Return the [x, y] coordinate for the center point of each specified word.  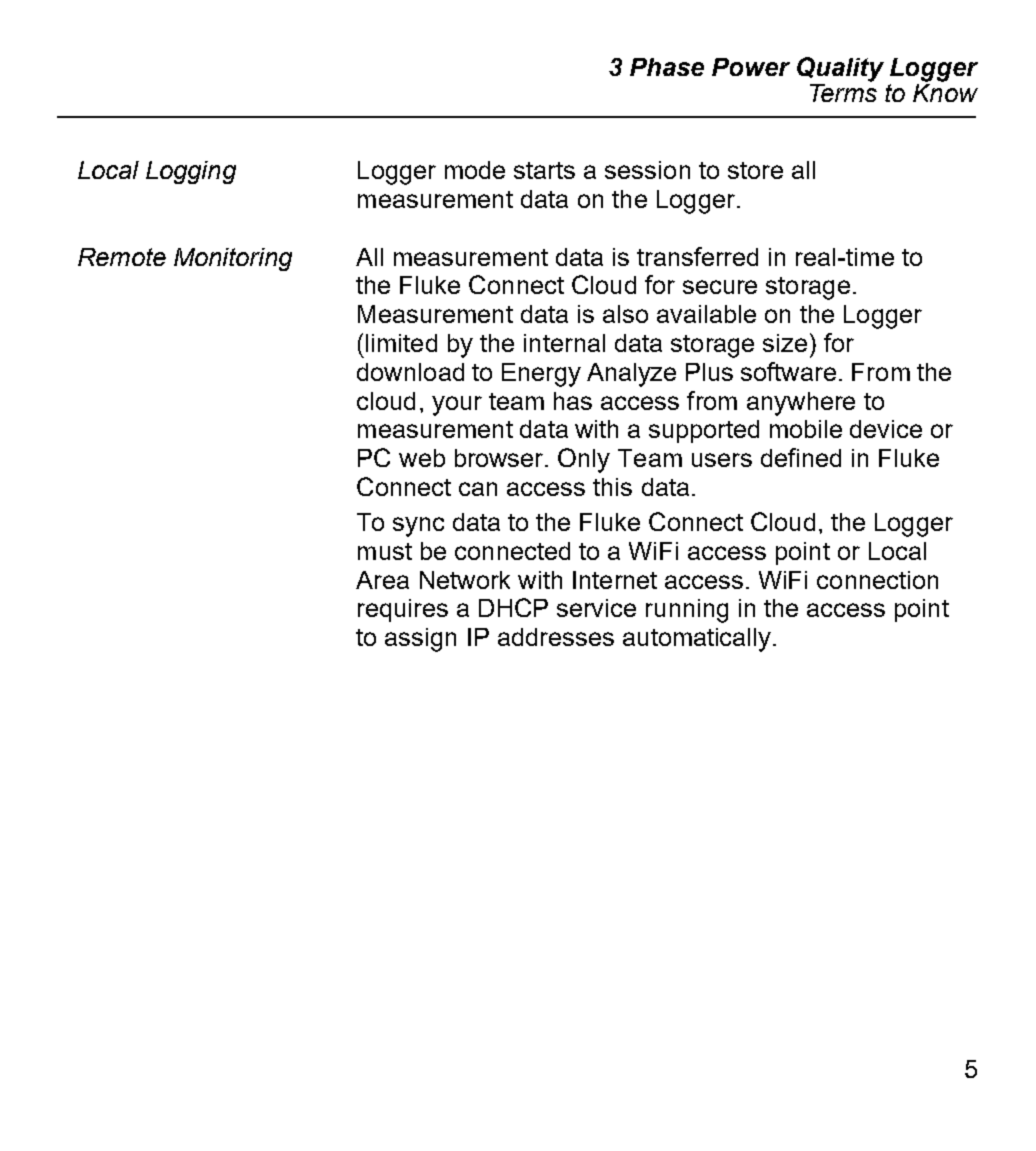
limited [401, 343]
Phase [667, 67]
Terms [843, 91]
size [785, 343]
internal [564, 343]
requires [403, 610]
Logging [191, 172]
